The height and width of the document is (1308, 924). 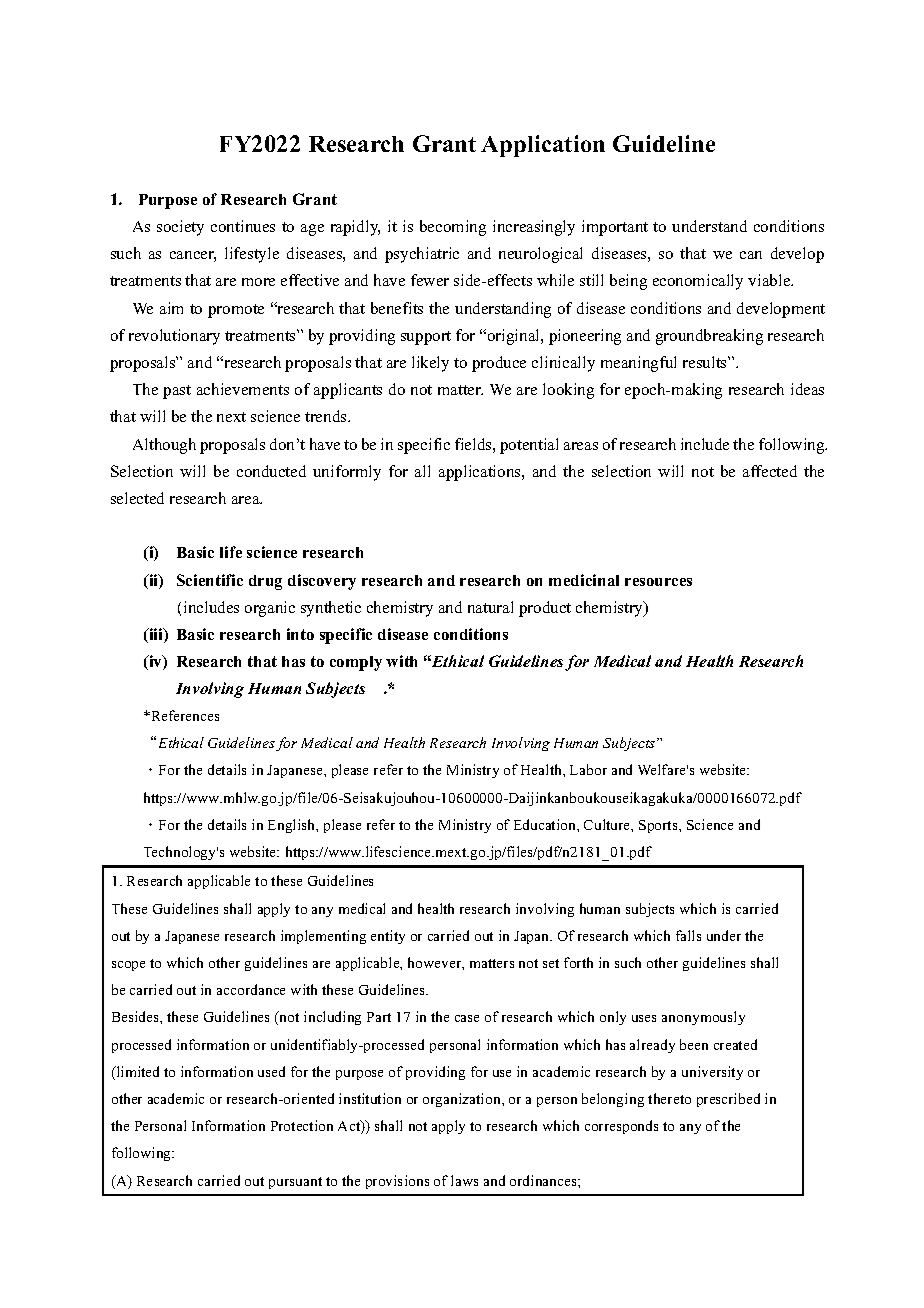 What do you see at coordinates (193, 256) in the document?
I see `cancer` at bounding box center [193, 256].
